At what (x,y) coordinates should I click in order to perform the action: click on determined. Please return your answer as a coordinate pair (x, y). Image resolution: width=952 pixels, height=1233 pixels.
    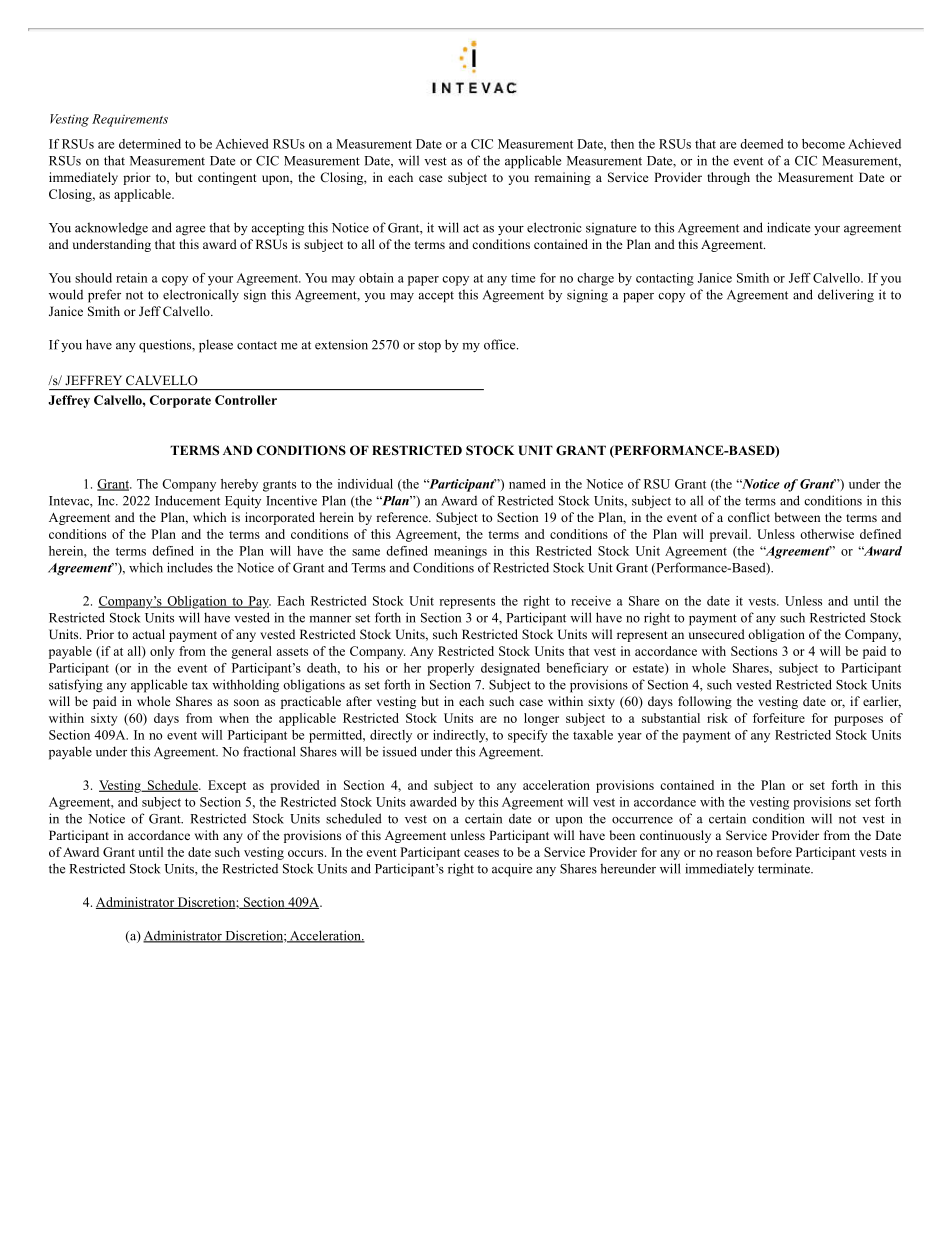
    Looking at the image, I should click on (150, 144).
